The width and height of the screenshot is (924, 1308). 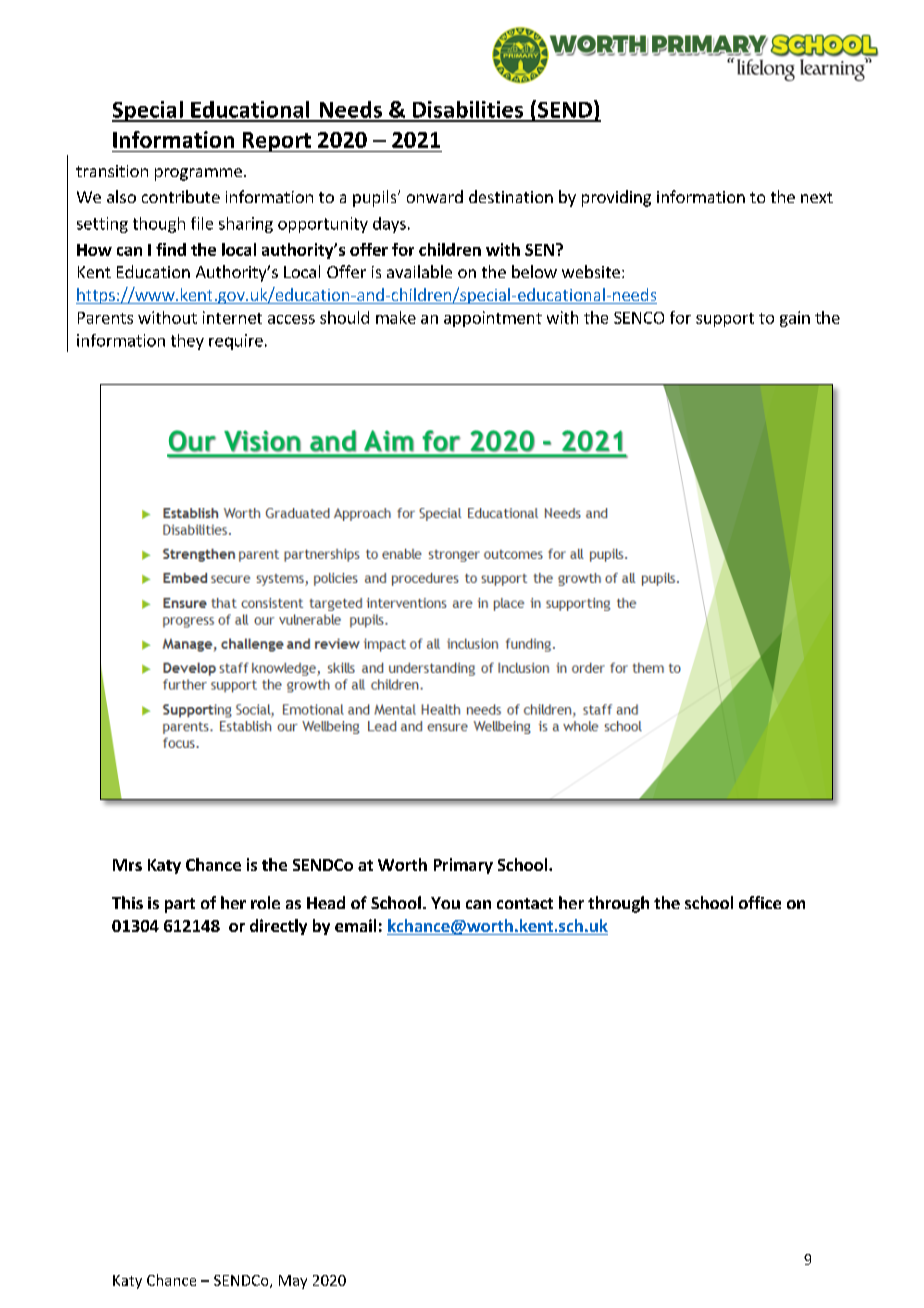 I want to click on onward, so click(x=435, y=196).
